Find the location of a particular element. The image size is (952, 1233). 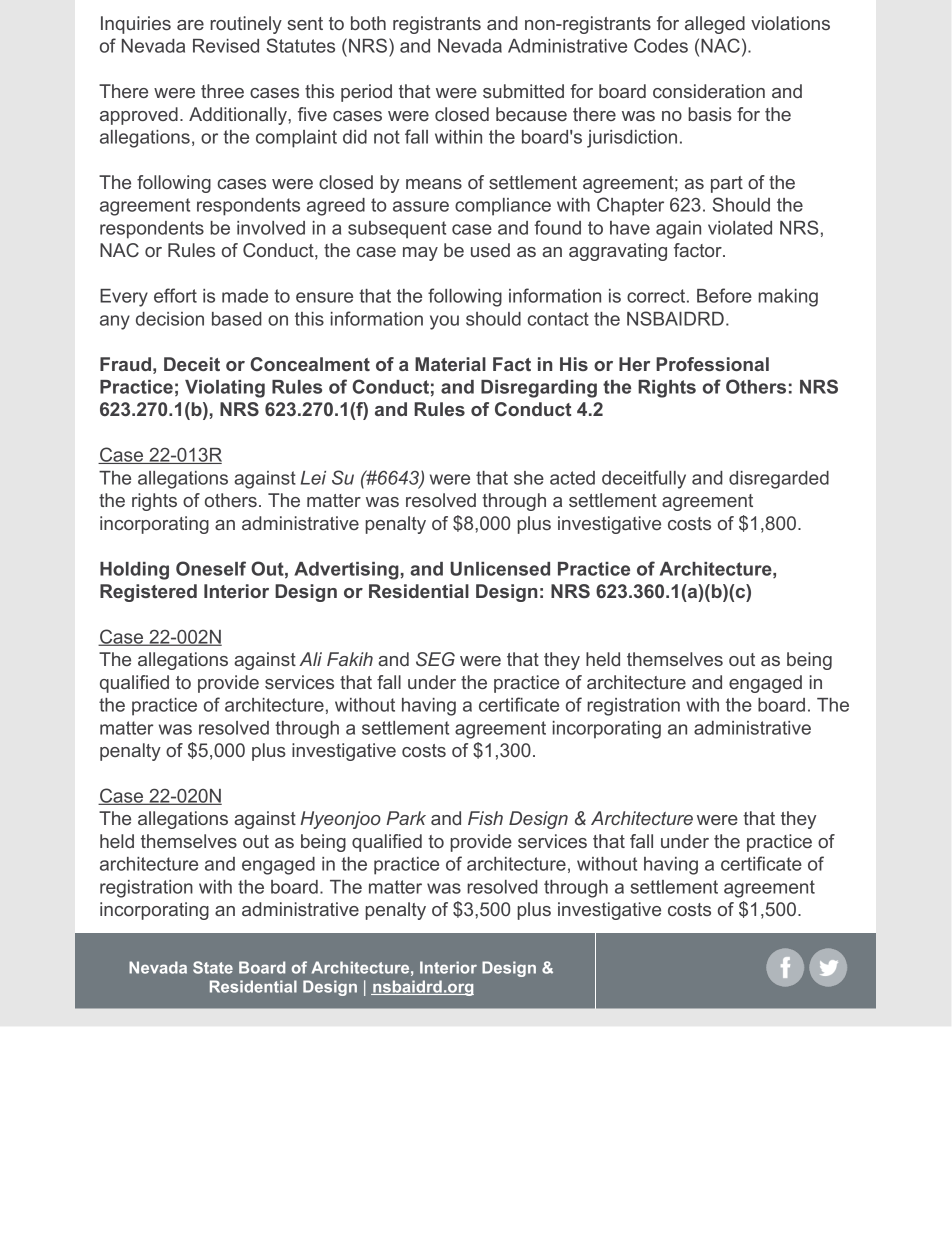

Park is located at coordinates (406, 818).
